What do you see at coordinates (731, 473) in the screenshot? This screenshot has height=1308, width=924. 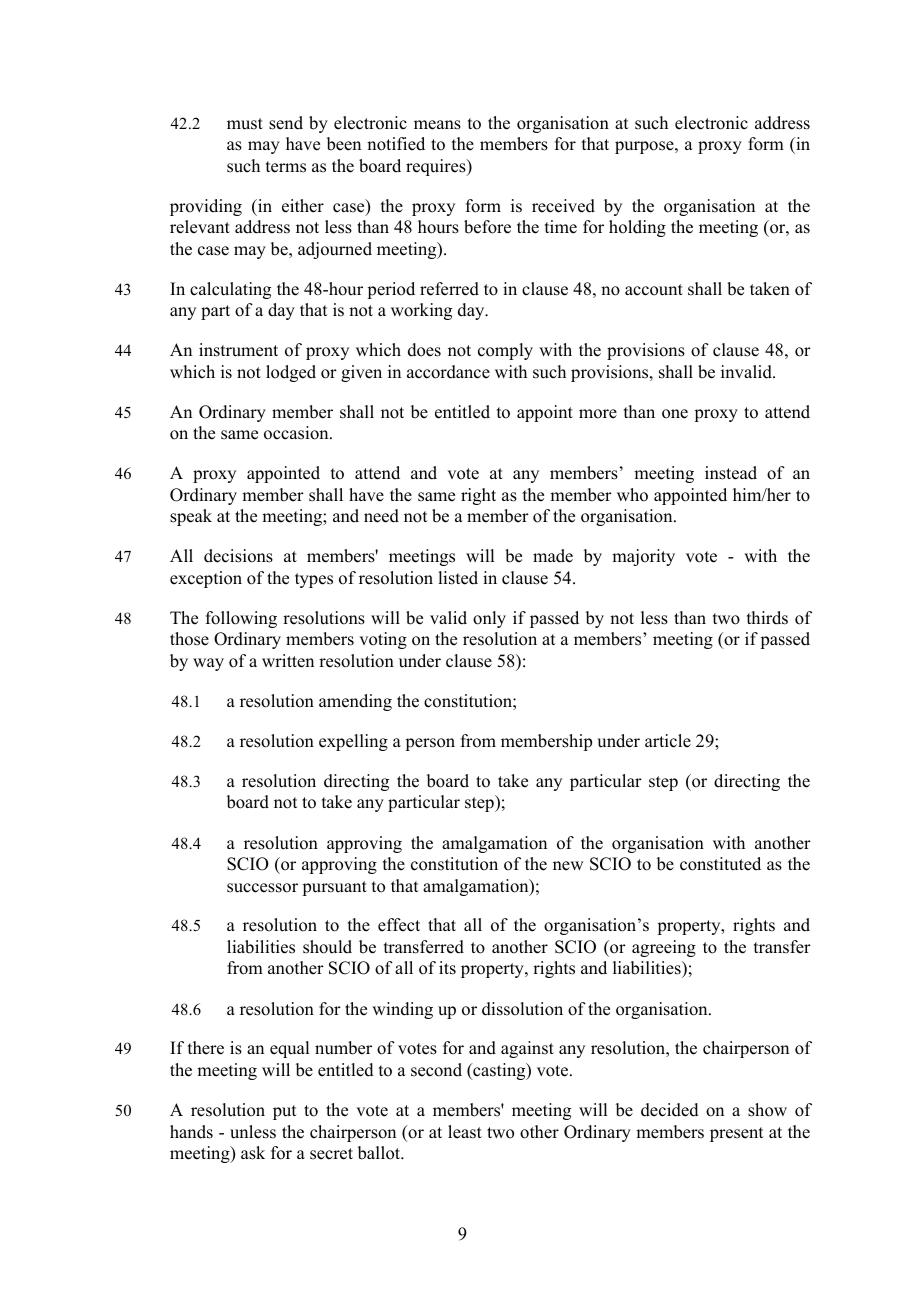 I see `instead` at bounding box center [731, 473].
